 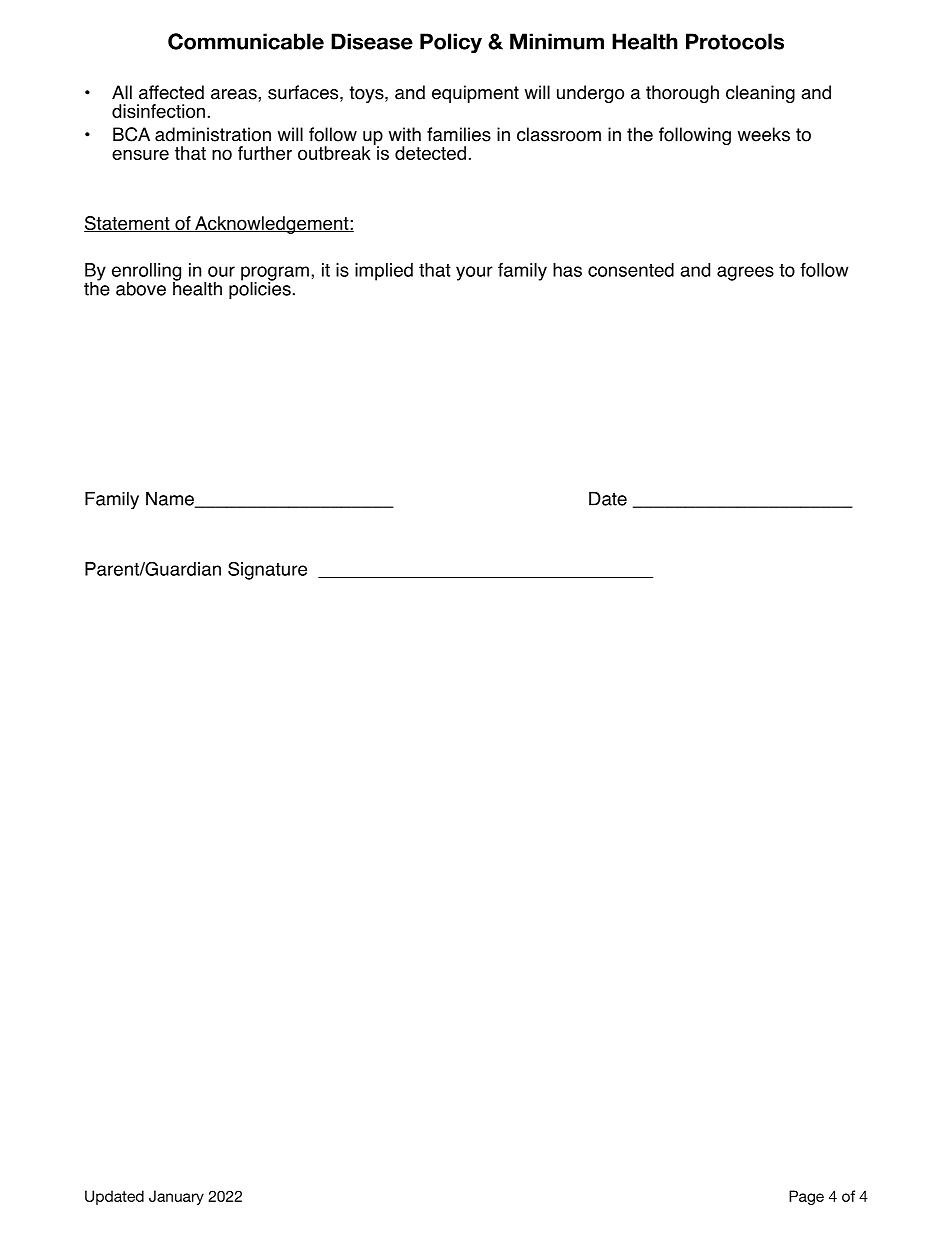 I want to click on Signature, so click(x=267, y=570).
